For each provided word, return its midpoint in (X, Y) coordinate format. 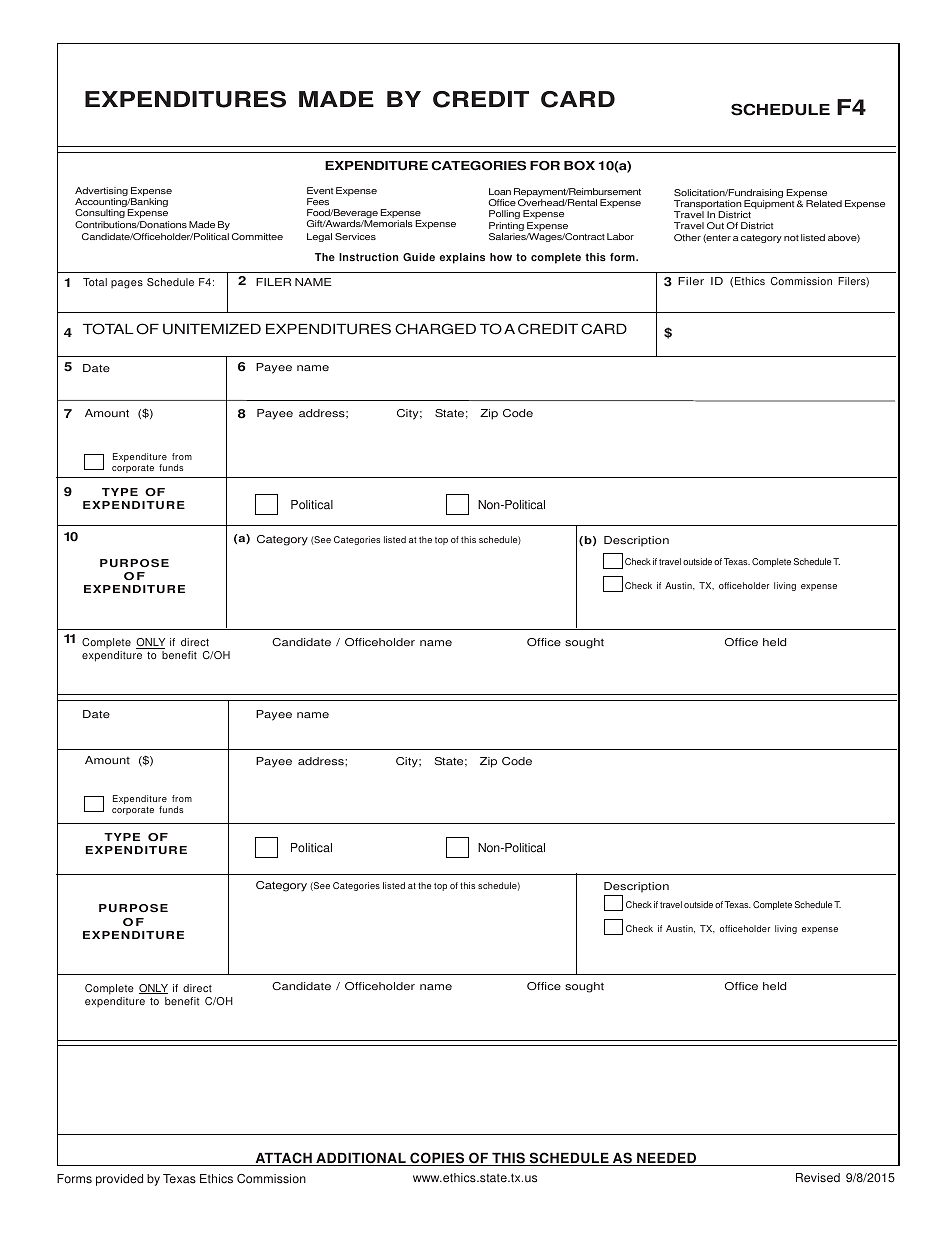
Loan (500, 191)
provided (119, 1180)
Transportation (708, 206)
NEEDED (667, 1159)
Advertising (102, 193)
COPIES (437, 1159)
